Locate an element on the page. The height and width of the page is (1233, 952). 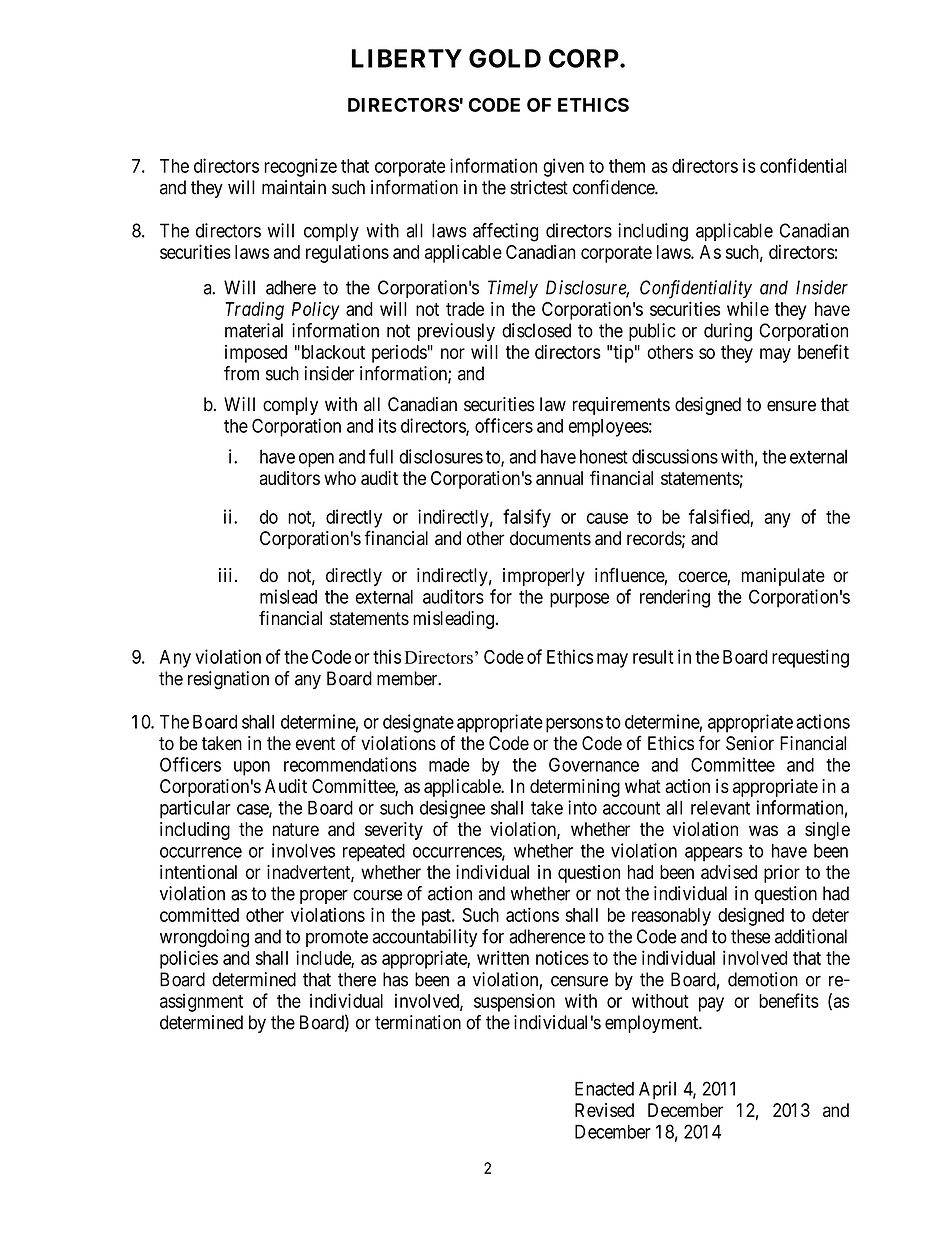
there is located at coordinates (357, 979).
